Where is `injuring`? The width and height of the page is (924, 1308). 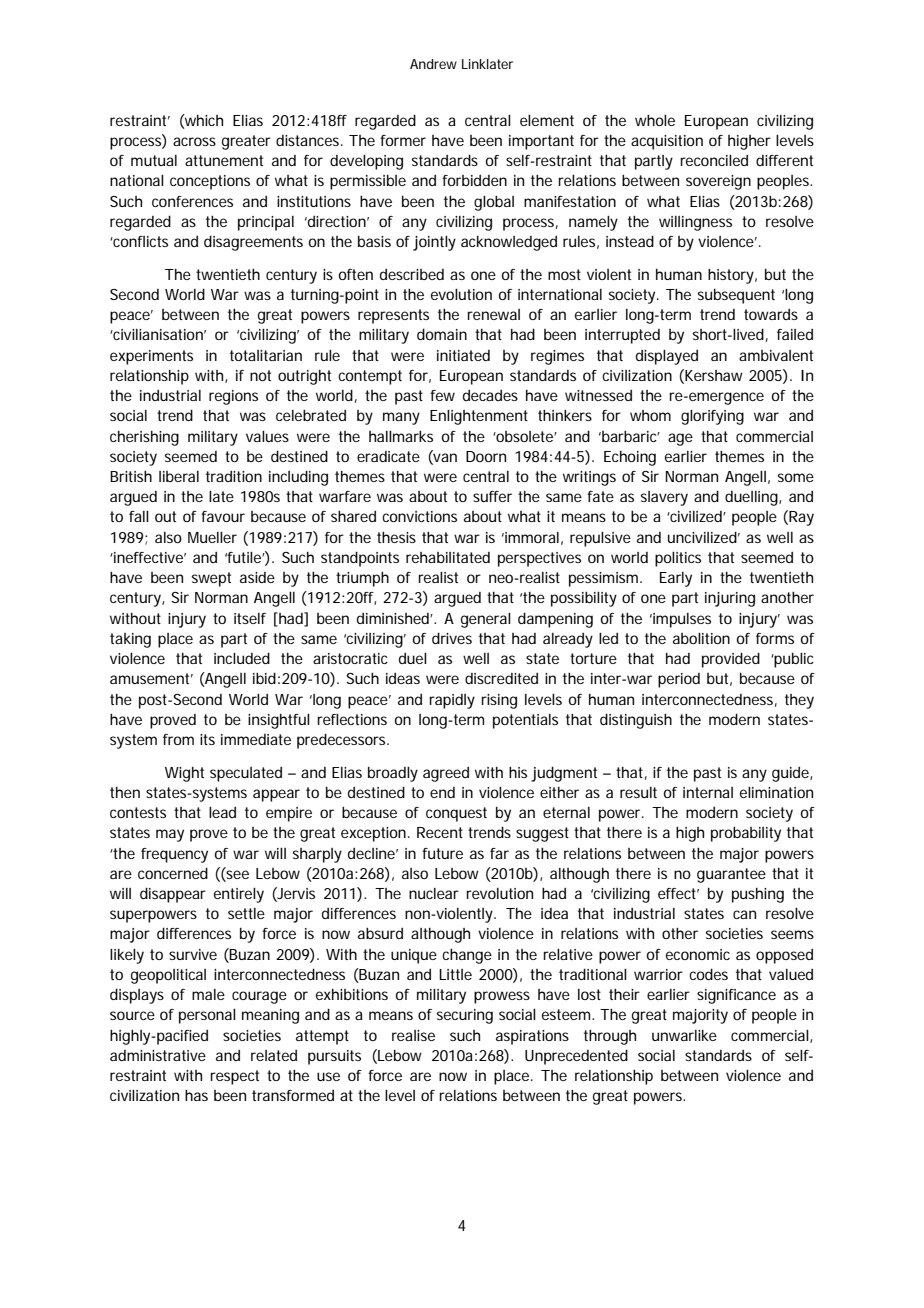
injuring is located at coordinates (730, 599).
